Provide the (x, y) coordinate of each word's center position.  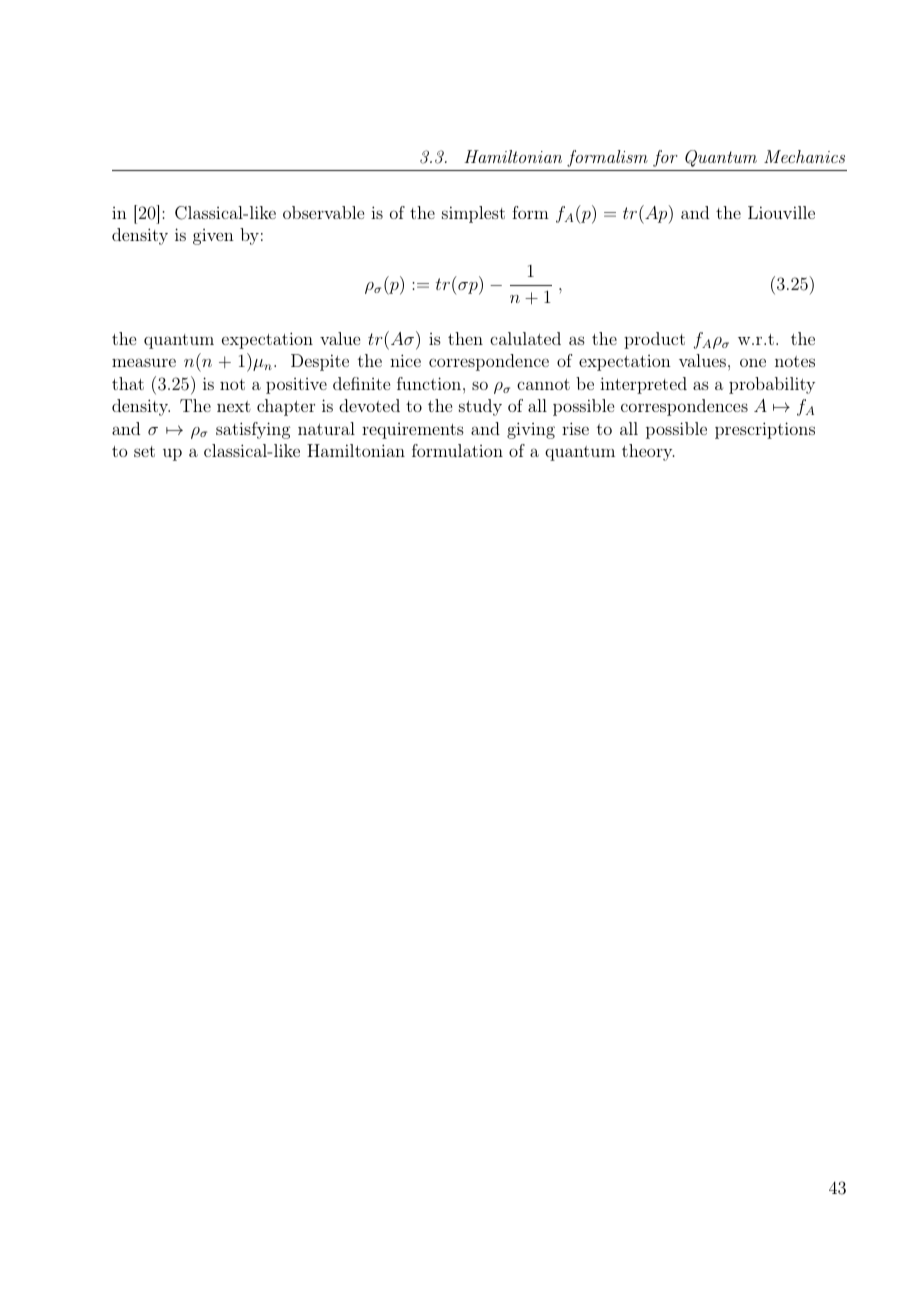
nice (405, 360)
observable (323, 212)
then (465, 338)
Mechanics (804, 156)
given (213, 237)
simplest (473, 214)
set (144, 451)
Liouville (781, 212)
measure (144, 362)
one (753, 362)
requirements (413, 431)
